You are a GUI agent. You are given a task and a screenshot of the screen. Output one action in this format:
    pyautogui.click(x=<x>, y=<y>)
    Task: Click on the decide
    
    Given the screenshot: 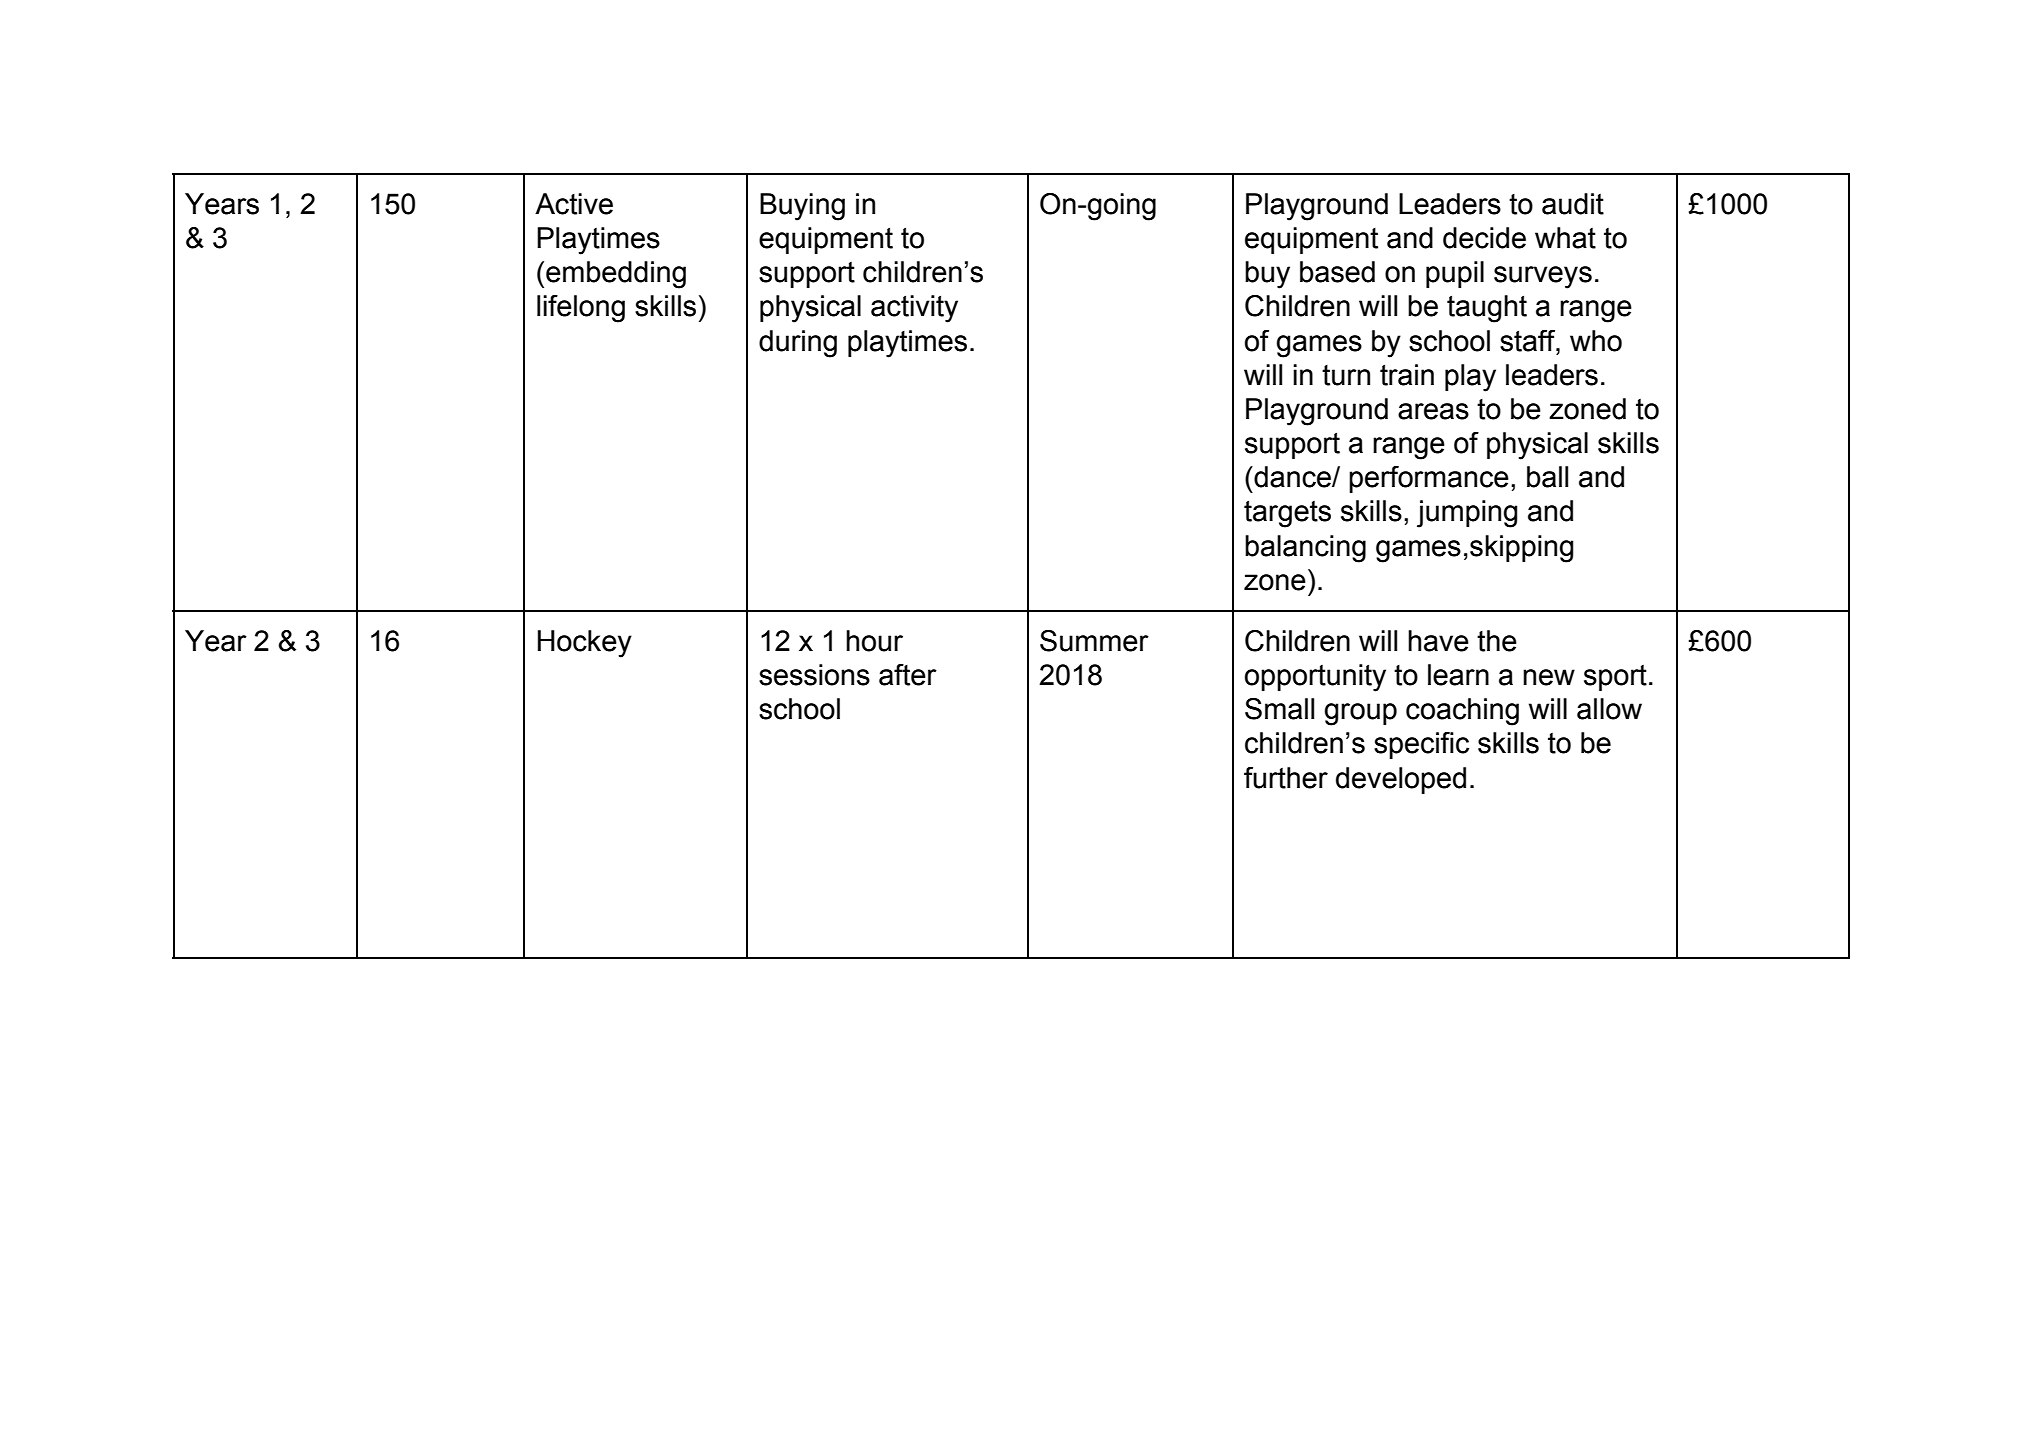 What is the action you would take?
    pyautogui.click(x=1484, y=238)
